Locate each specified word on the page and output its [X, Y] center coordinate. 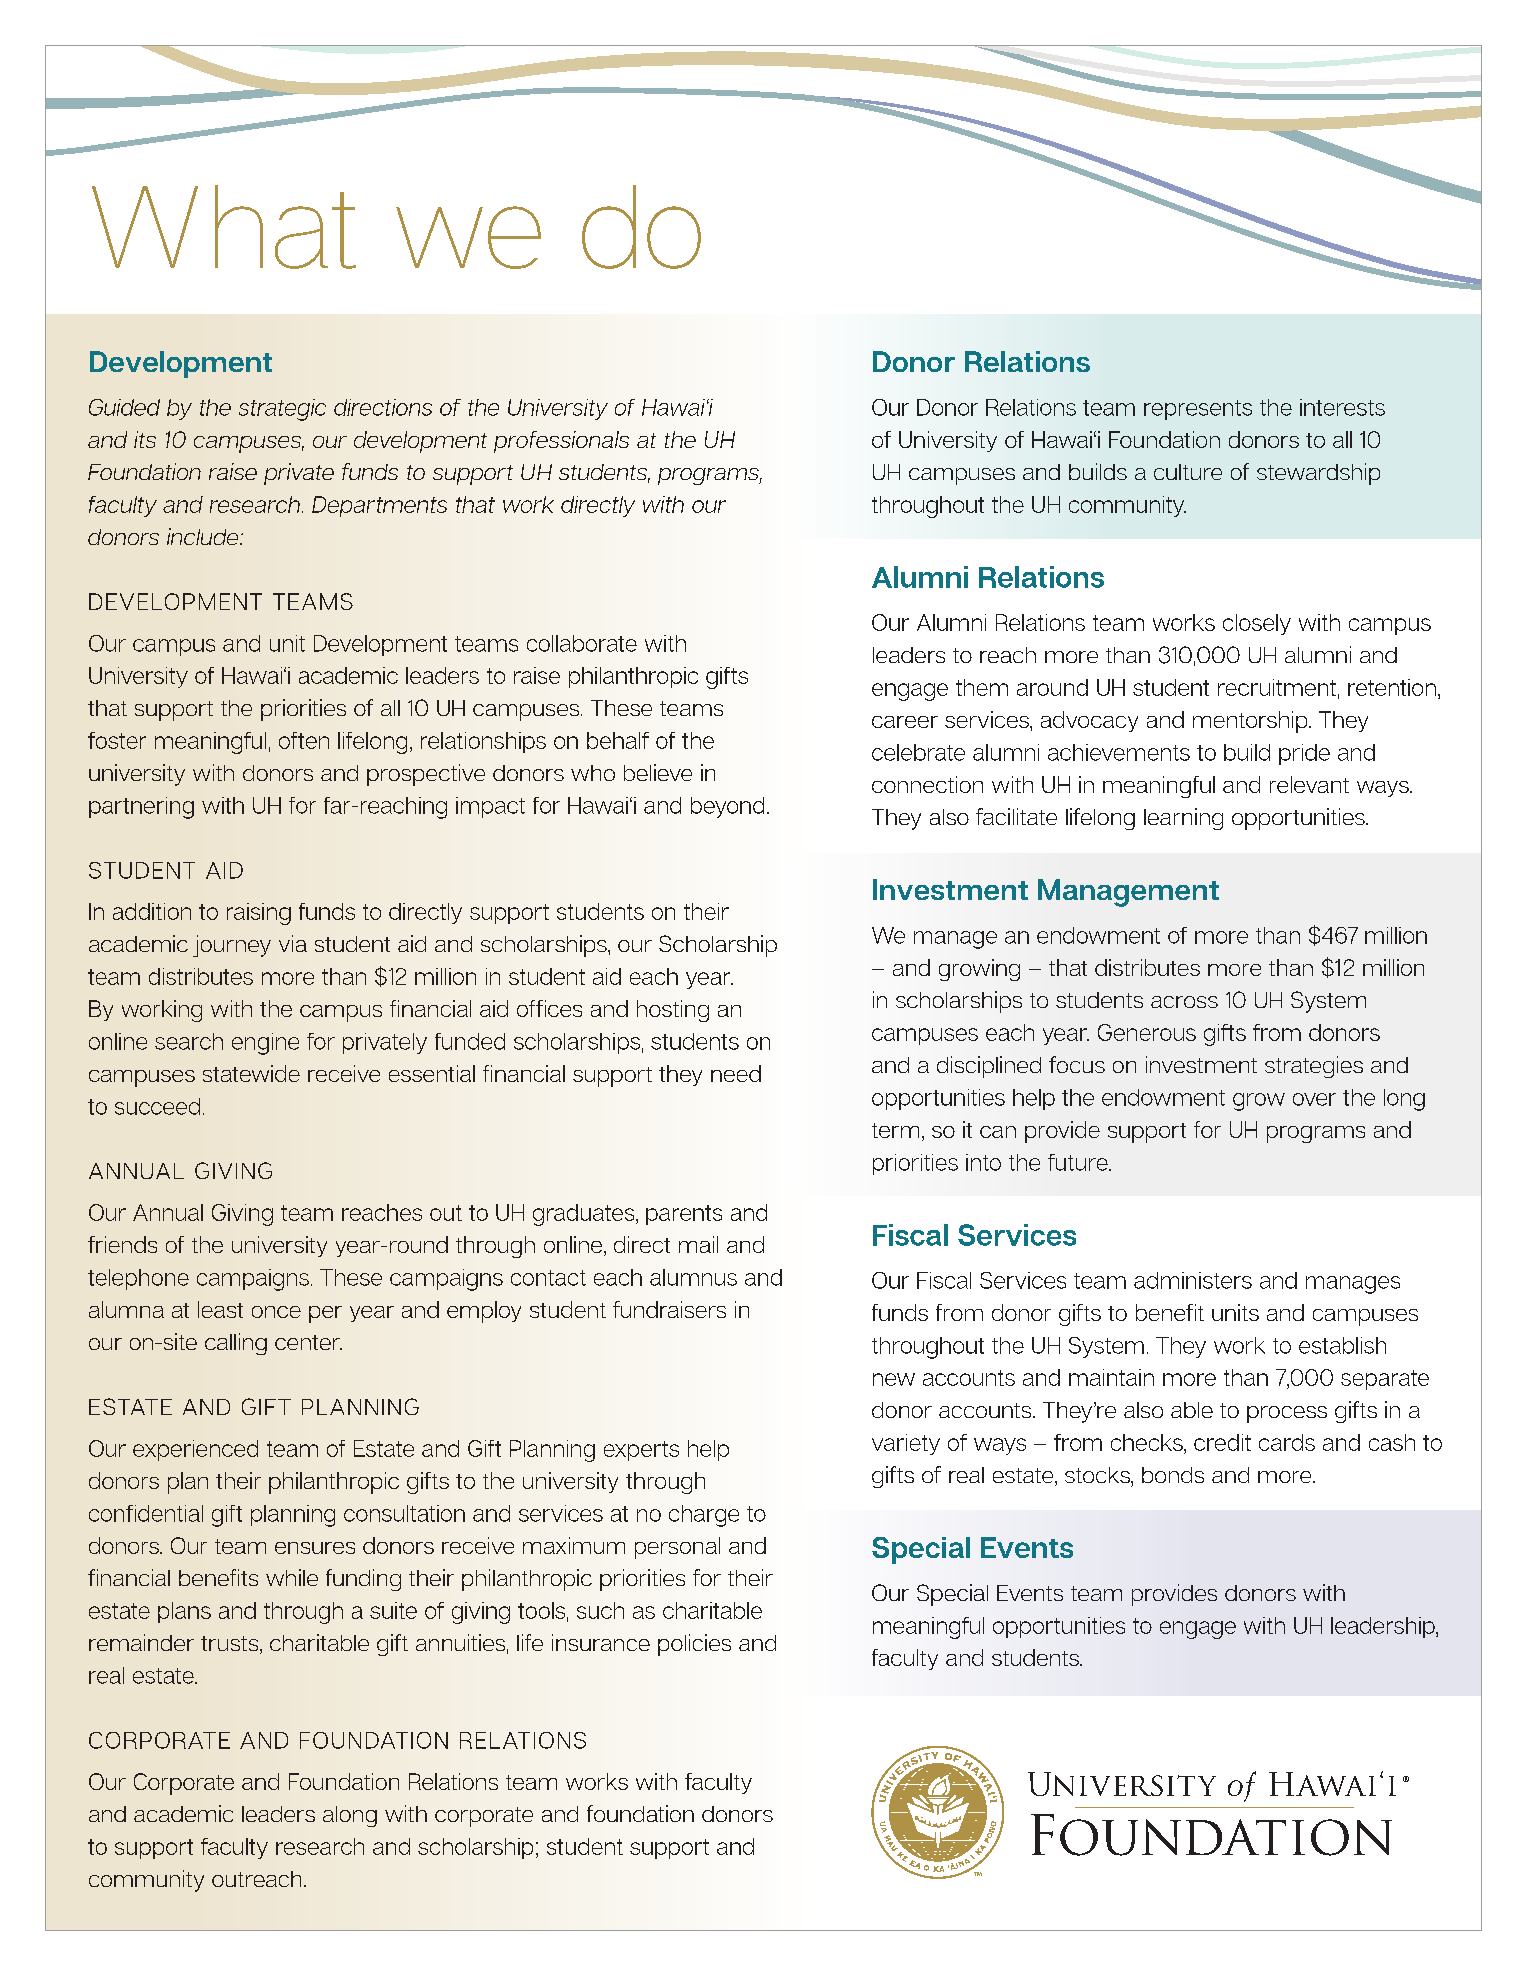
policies [694, 1645]
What [224, 227]
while [292, 1577]
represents [1198, 410]
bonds [1173, 1475]
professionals [561, 442]
